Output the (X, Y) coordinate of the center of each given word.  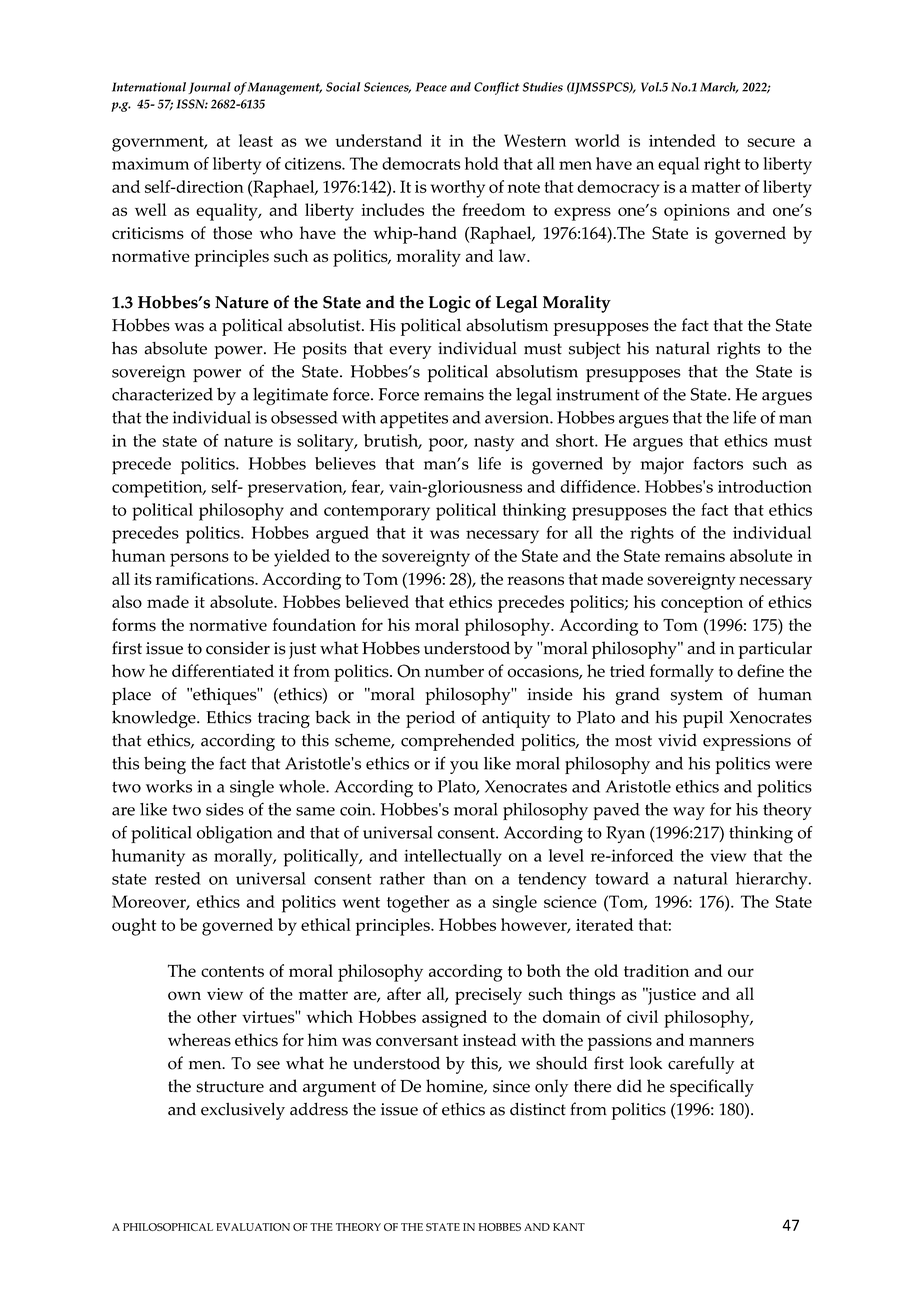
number (454, 670)
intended (682, 140)
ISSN (192, 104)
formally (682, 673)
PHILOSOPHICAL (168, 1227)
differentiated (223, 670)
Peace (431, 87)
